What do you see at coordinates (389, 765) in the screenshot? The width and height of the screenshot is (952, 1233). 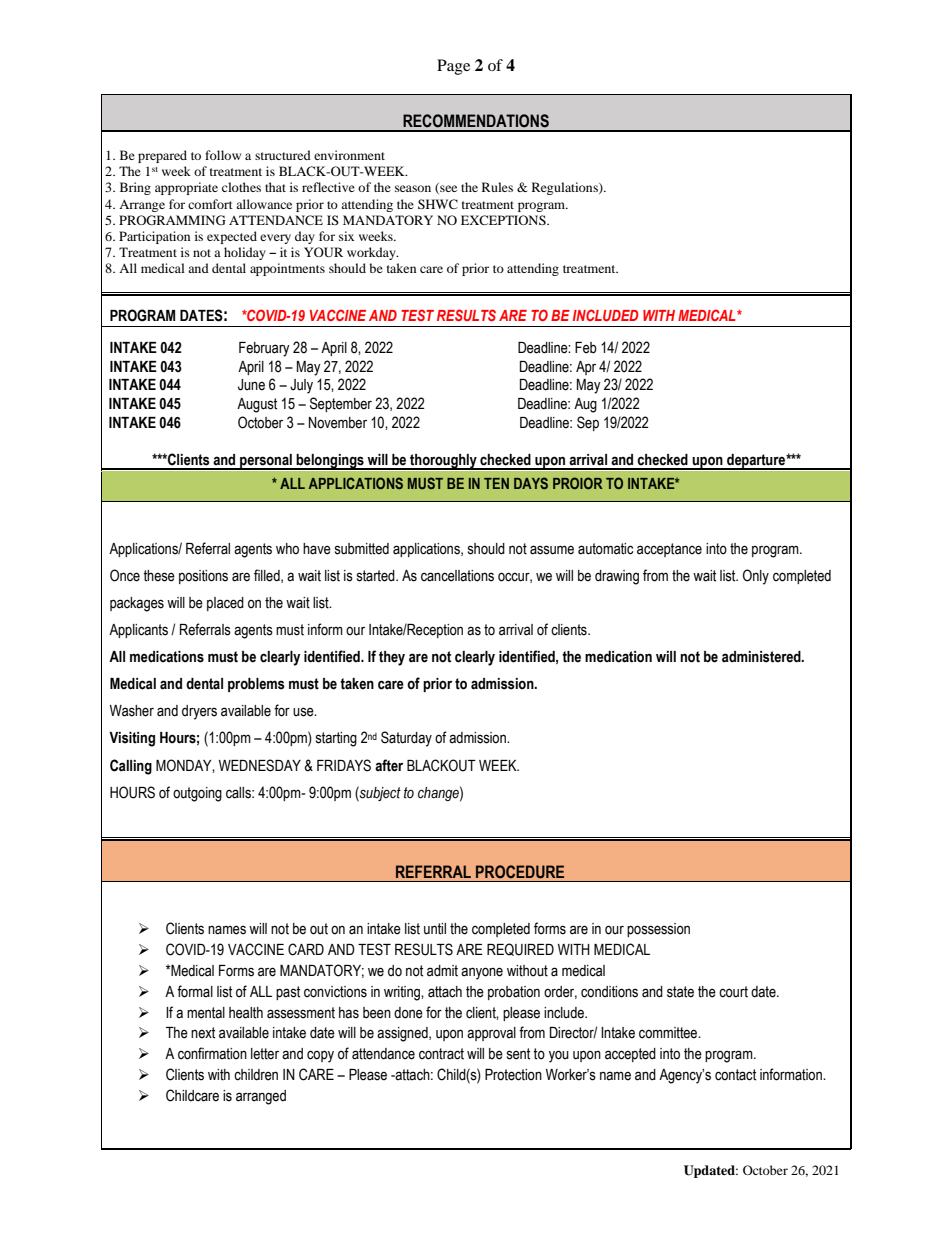 I see `after` at bounding box center [389, 765].
